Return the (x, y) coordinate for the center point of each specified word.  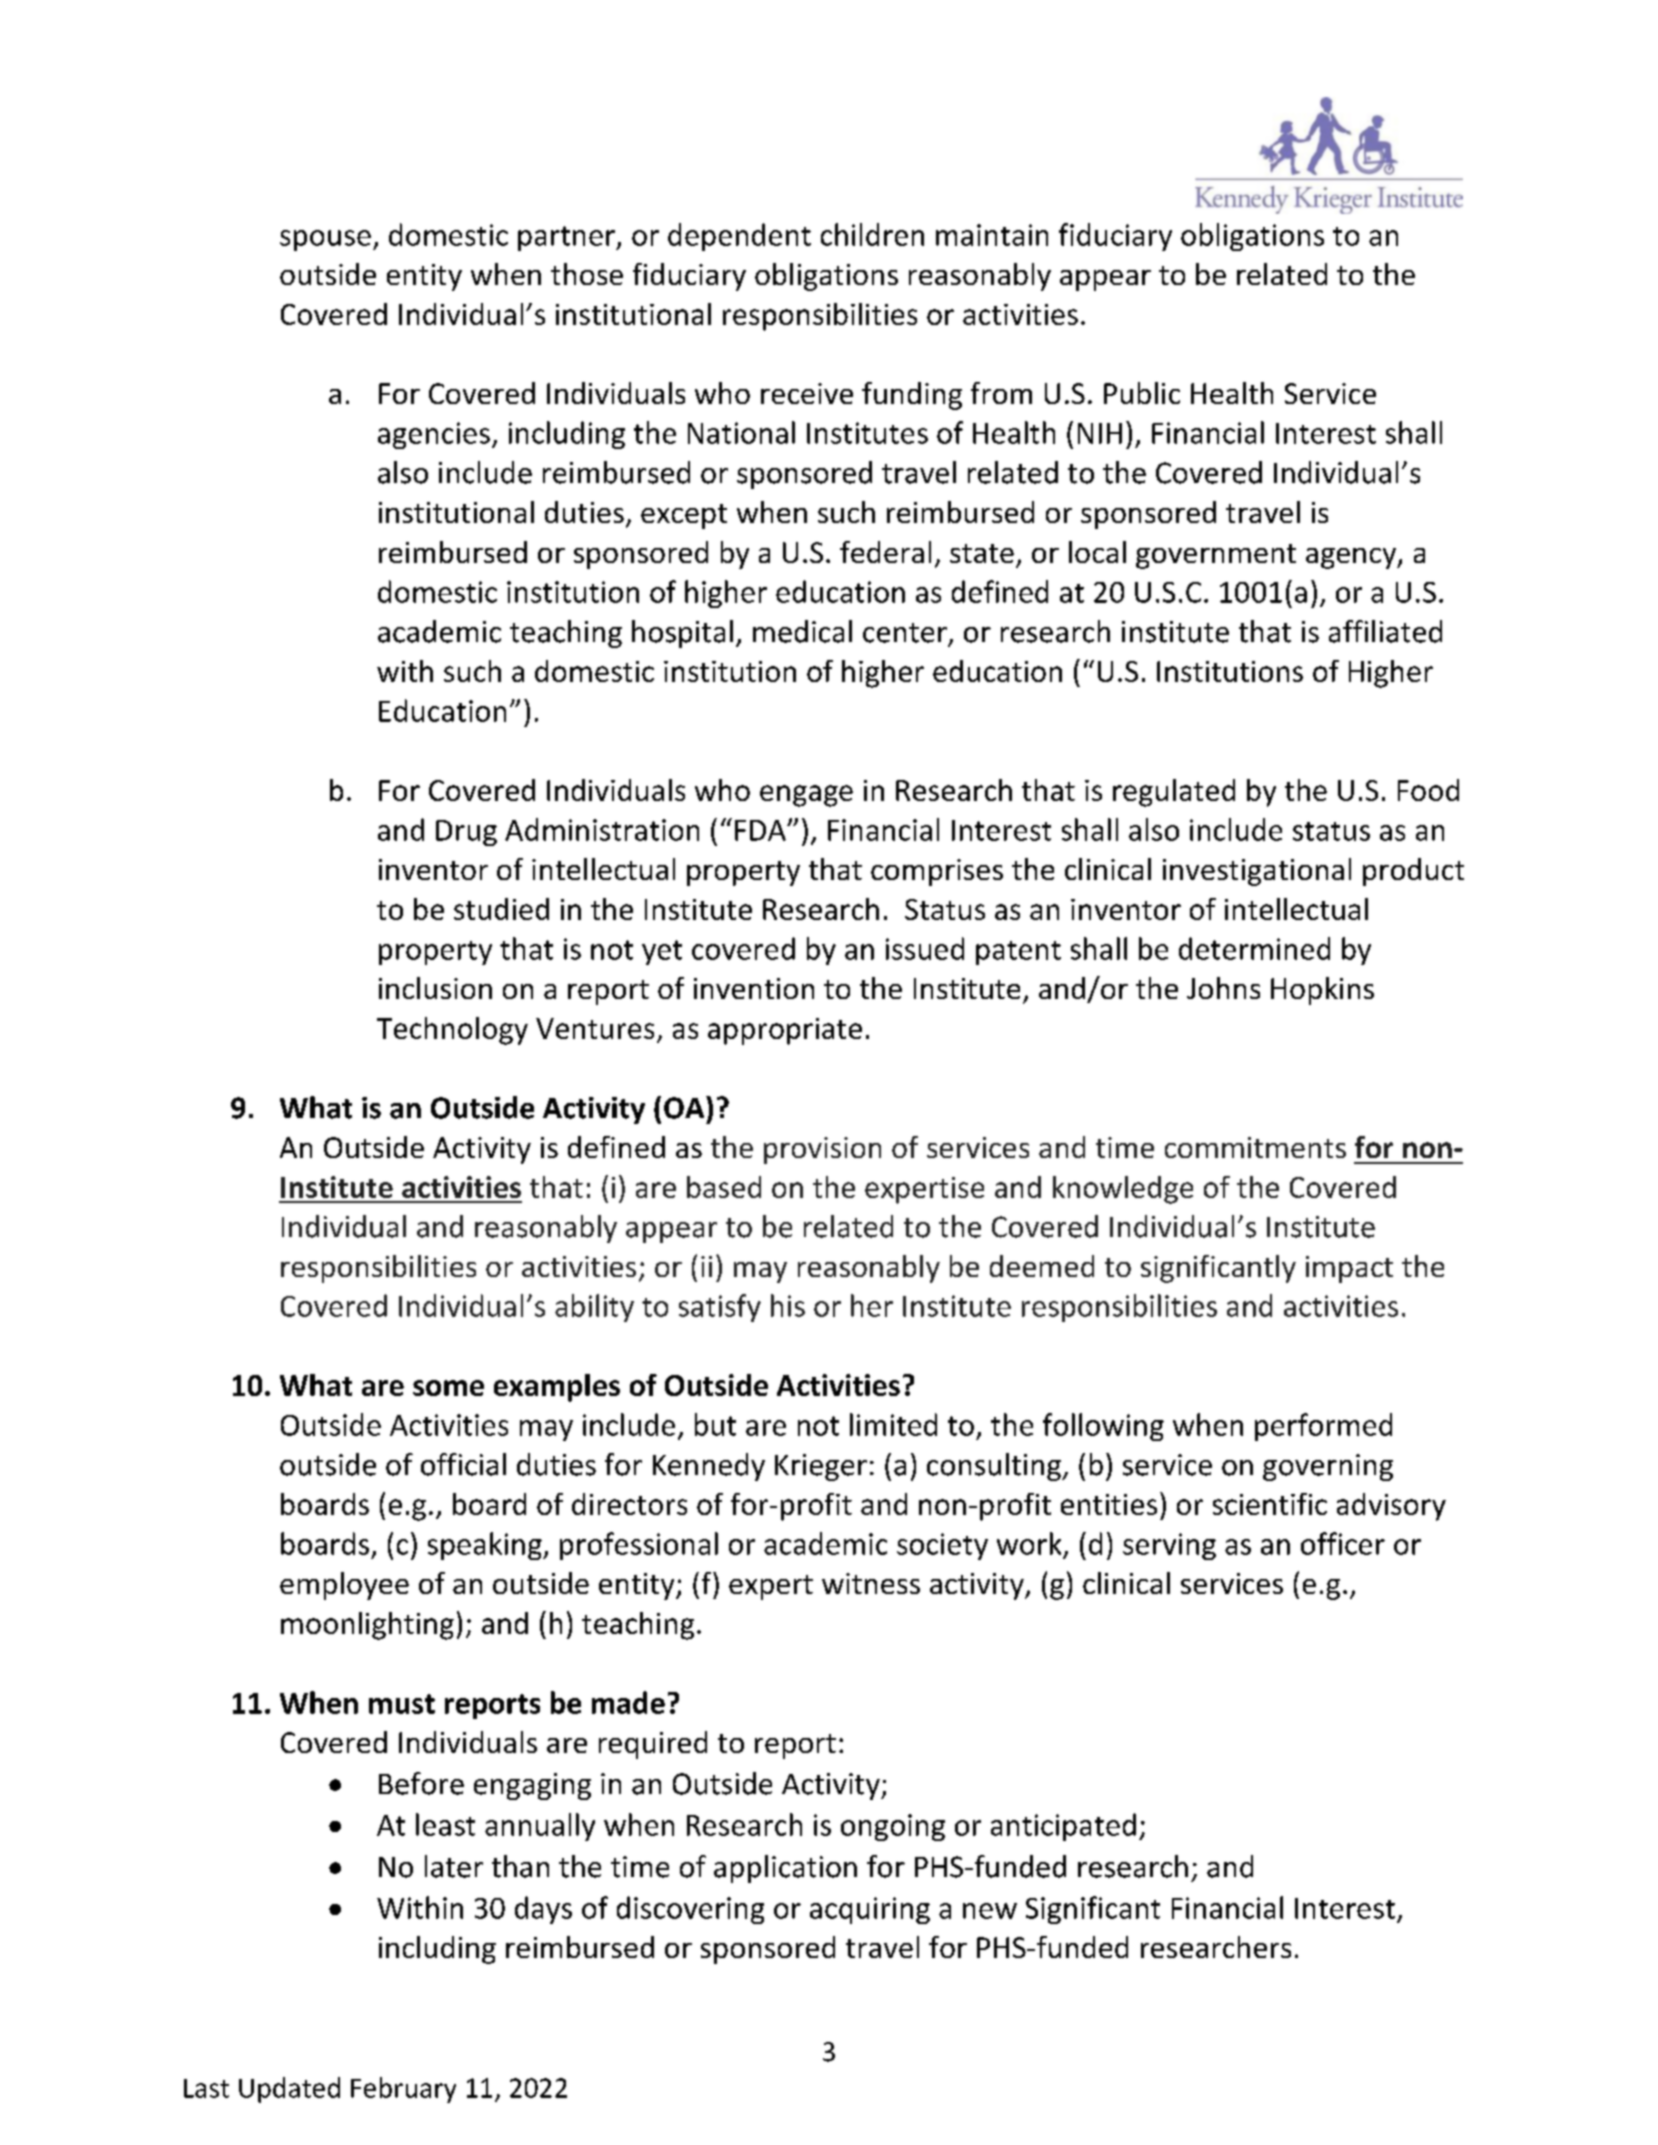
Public (1142, 393)
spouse (325, 240)
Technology (452, 1031)
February (403, 2090)
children (872, 234)
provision (822, 1150)
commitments (1255, 1147)
